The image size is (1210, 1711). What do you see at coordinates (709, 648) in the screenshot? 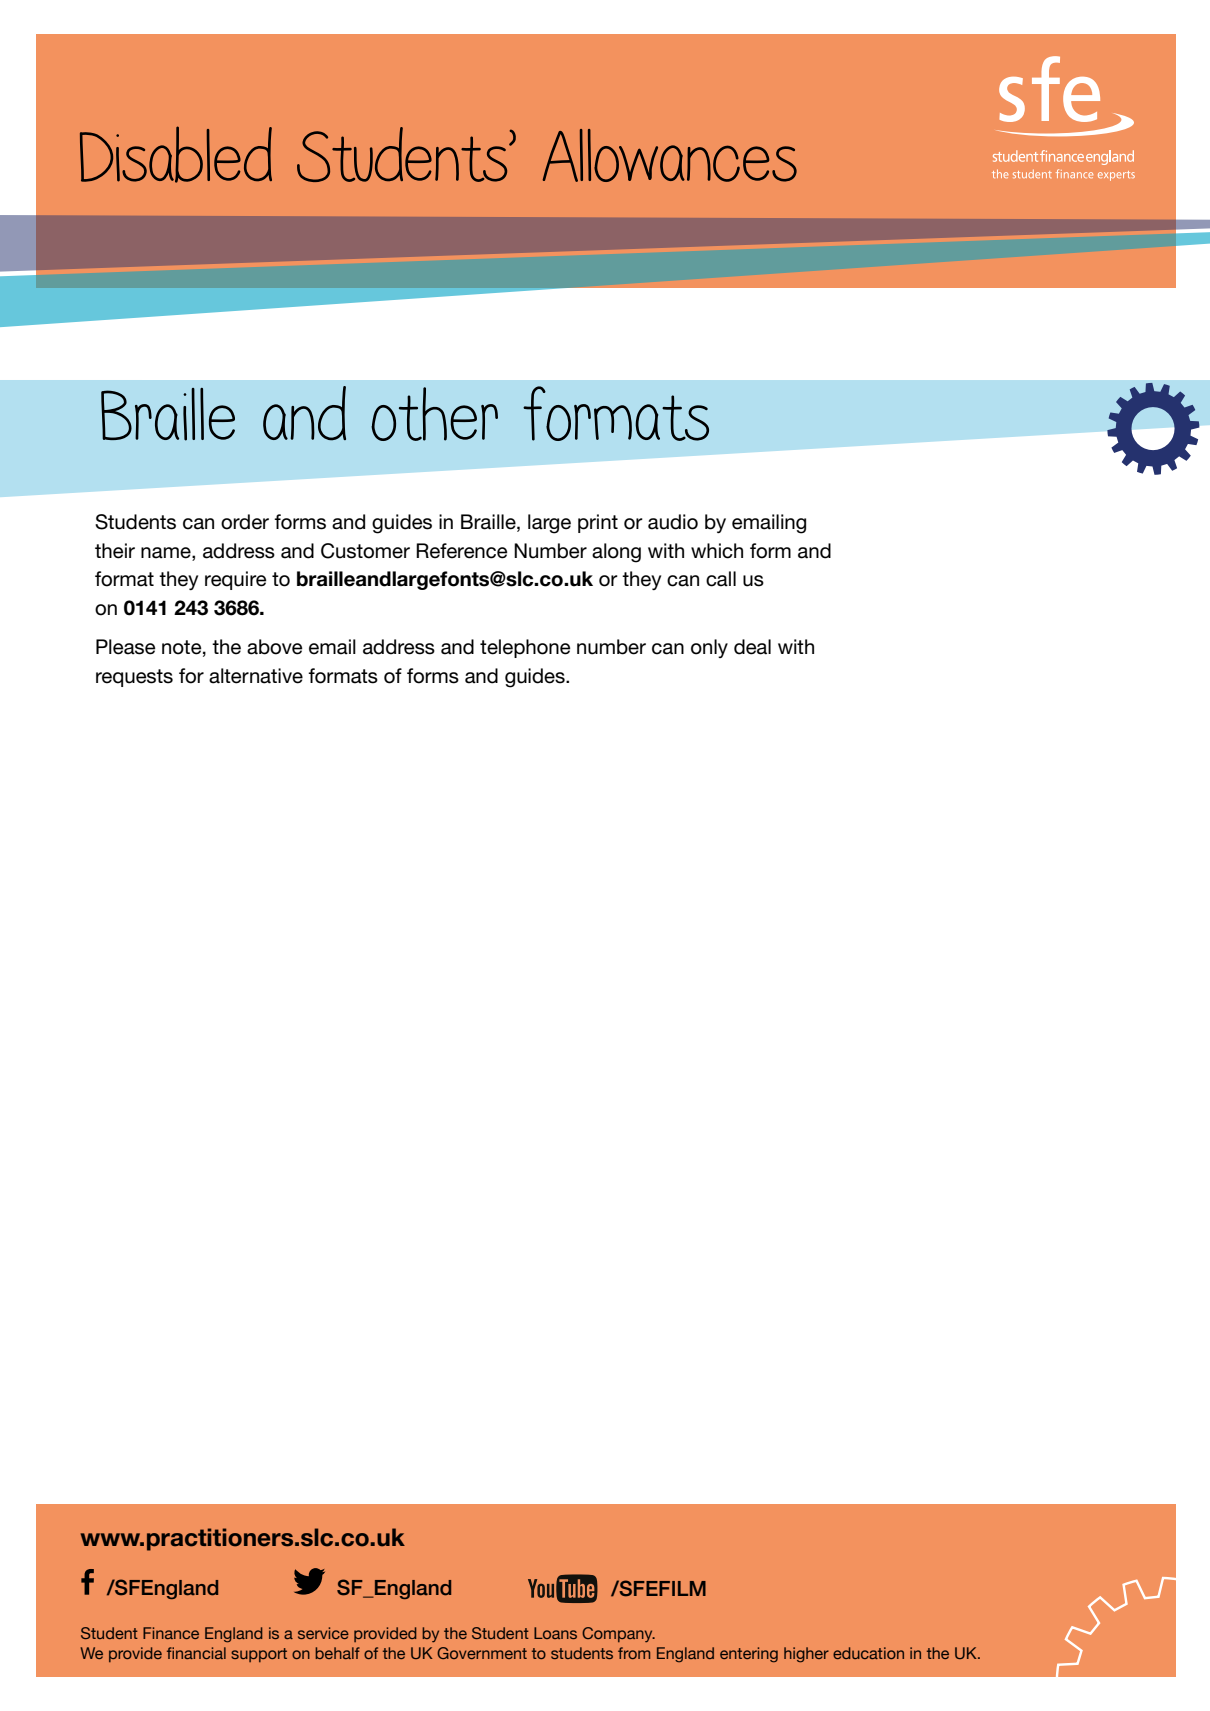
I see `only` at bounding box center [709, 648].
